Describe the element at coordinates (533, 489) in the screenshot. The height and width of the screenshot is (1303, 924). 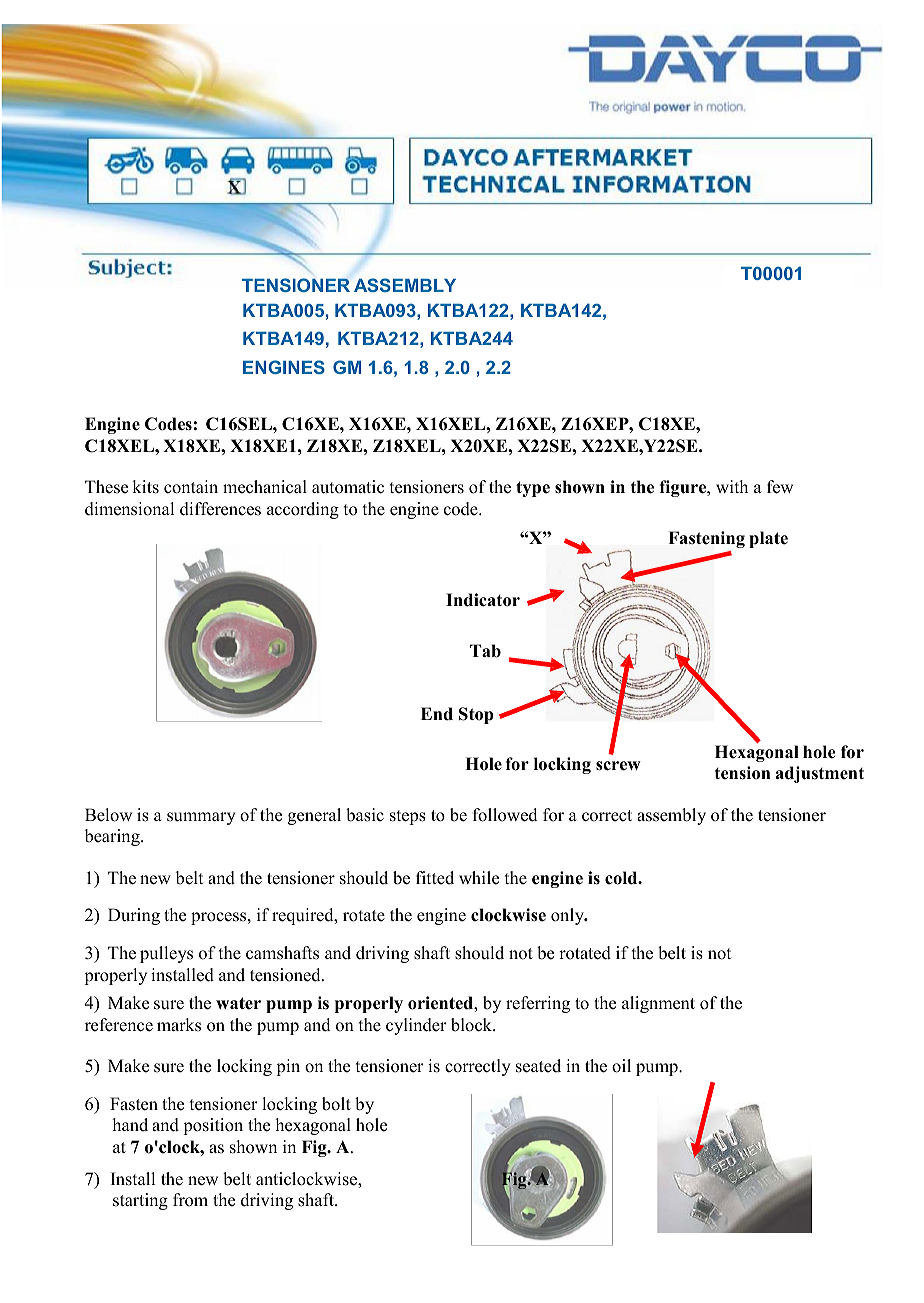
I see `type` at that location.
